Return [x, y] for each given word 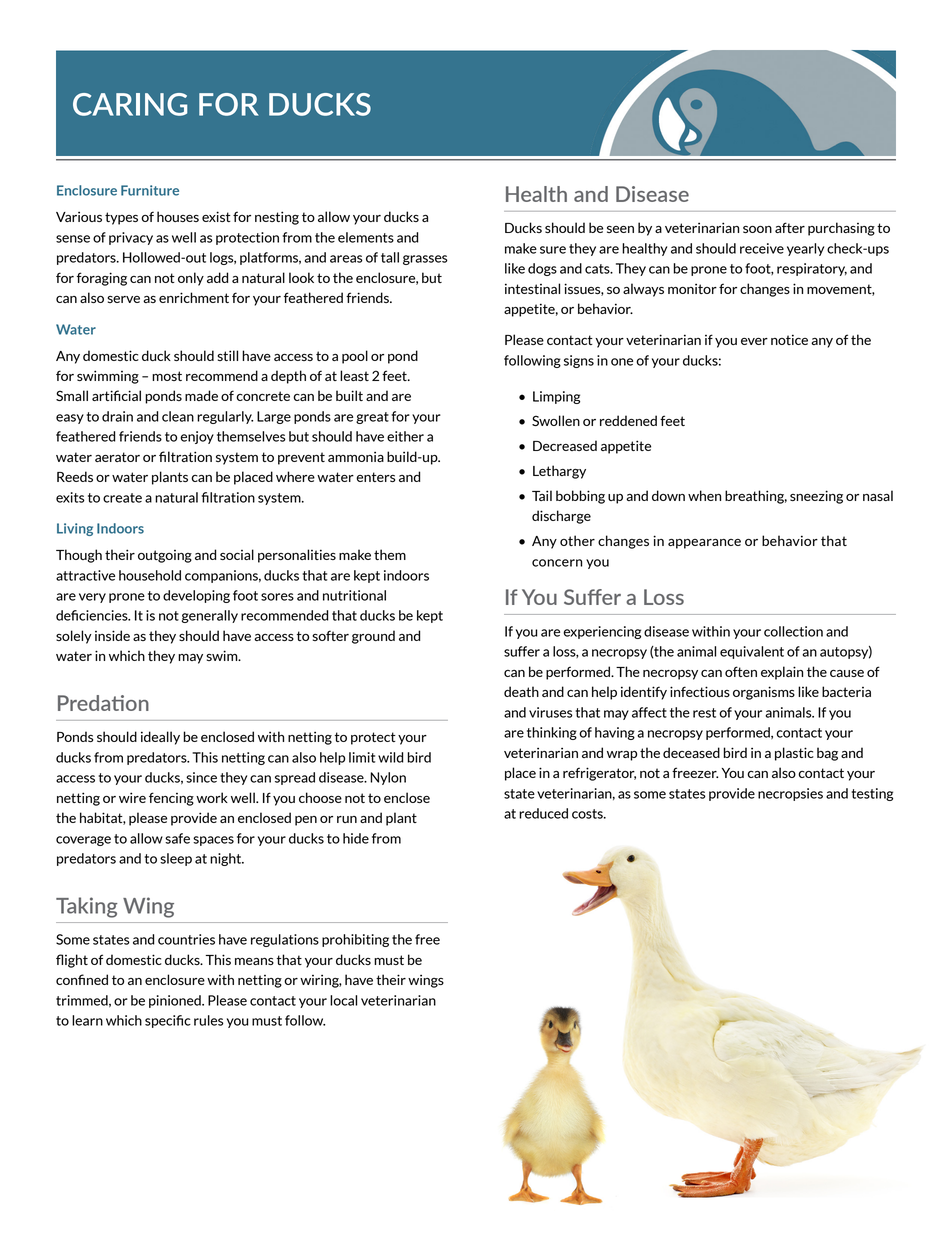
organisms [764, 693]
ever [754, 341]
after [790, 227]
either [405, 436]
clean [178, 416]
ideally [160, 738]
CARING [130, 104]
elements [366, 237]
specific [168, 1021]
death [521, 691]
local [343, 1000]
